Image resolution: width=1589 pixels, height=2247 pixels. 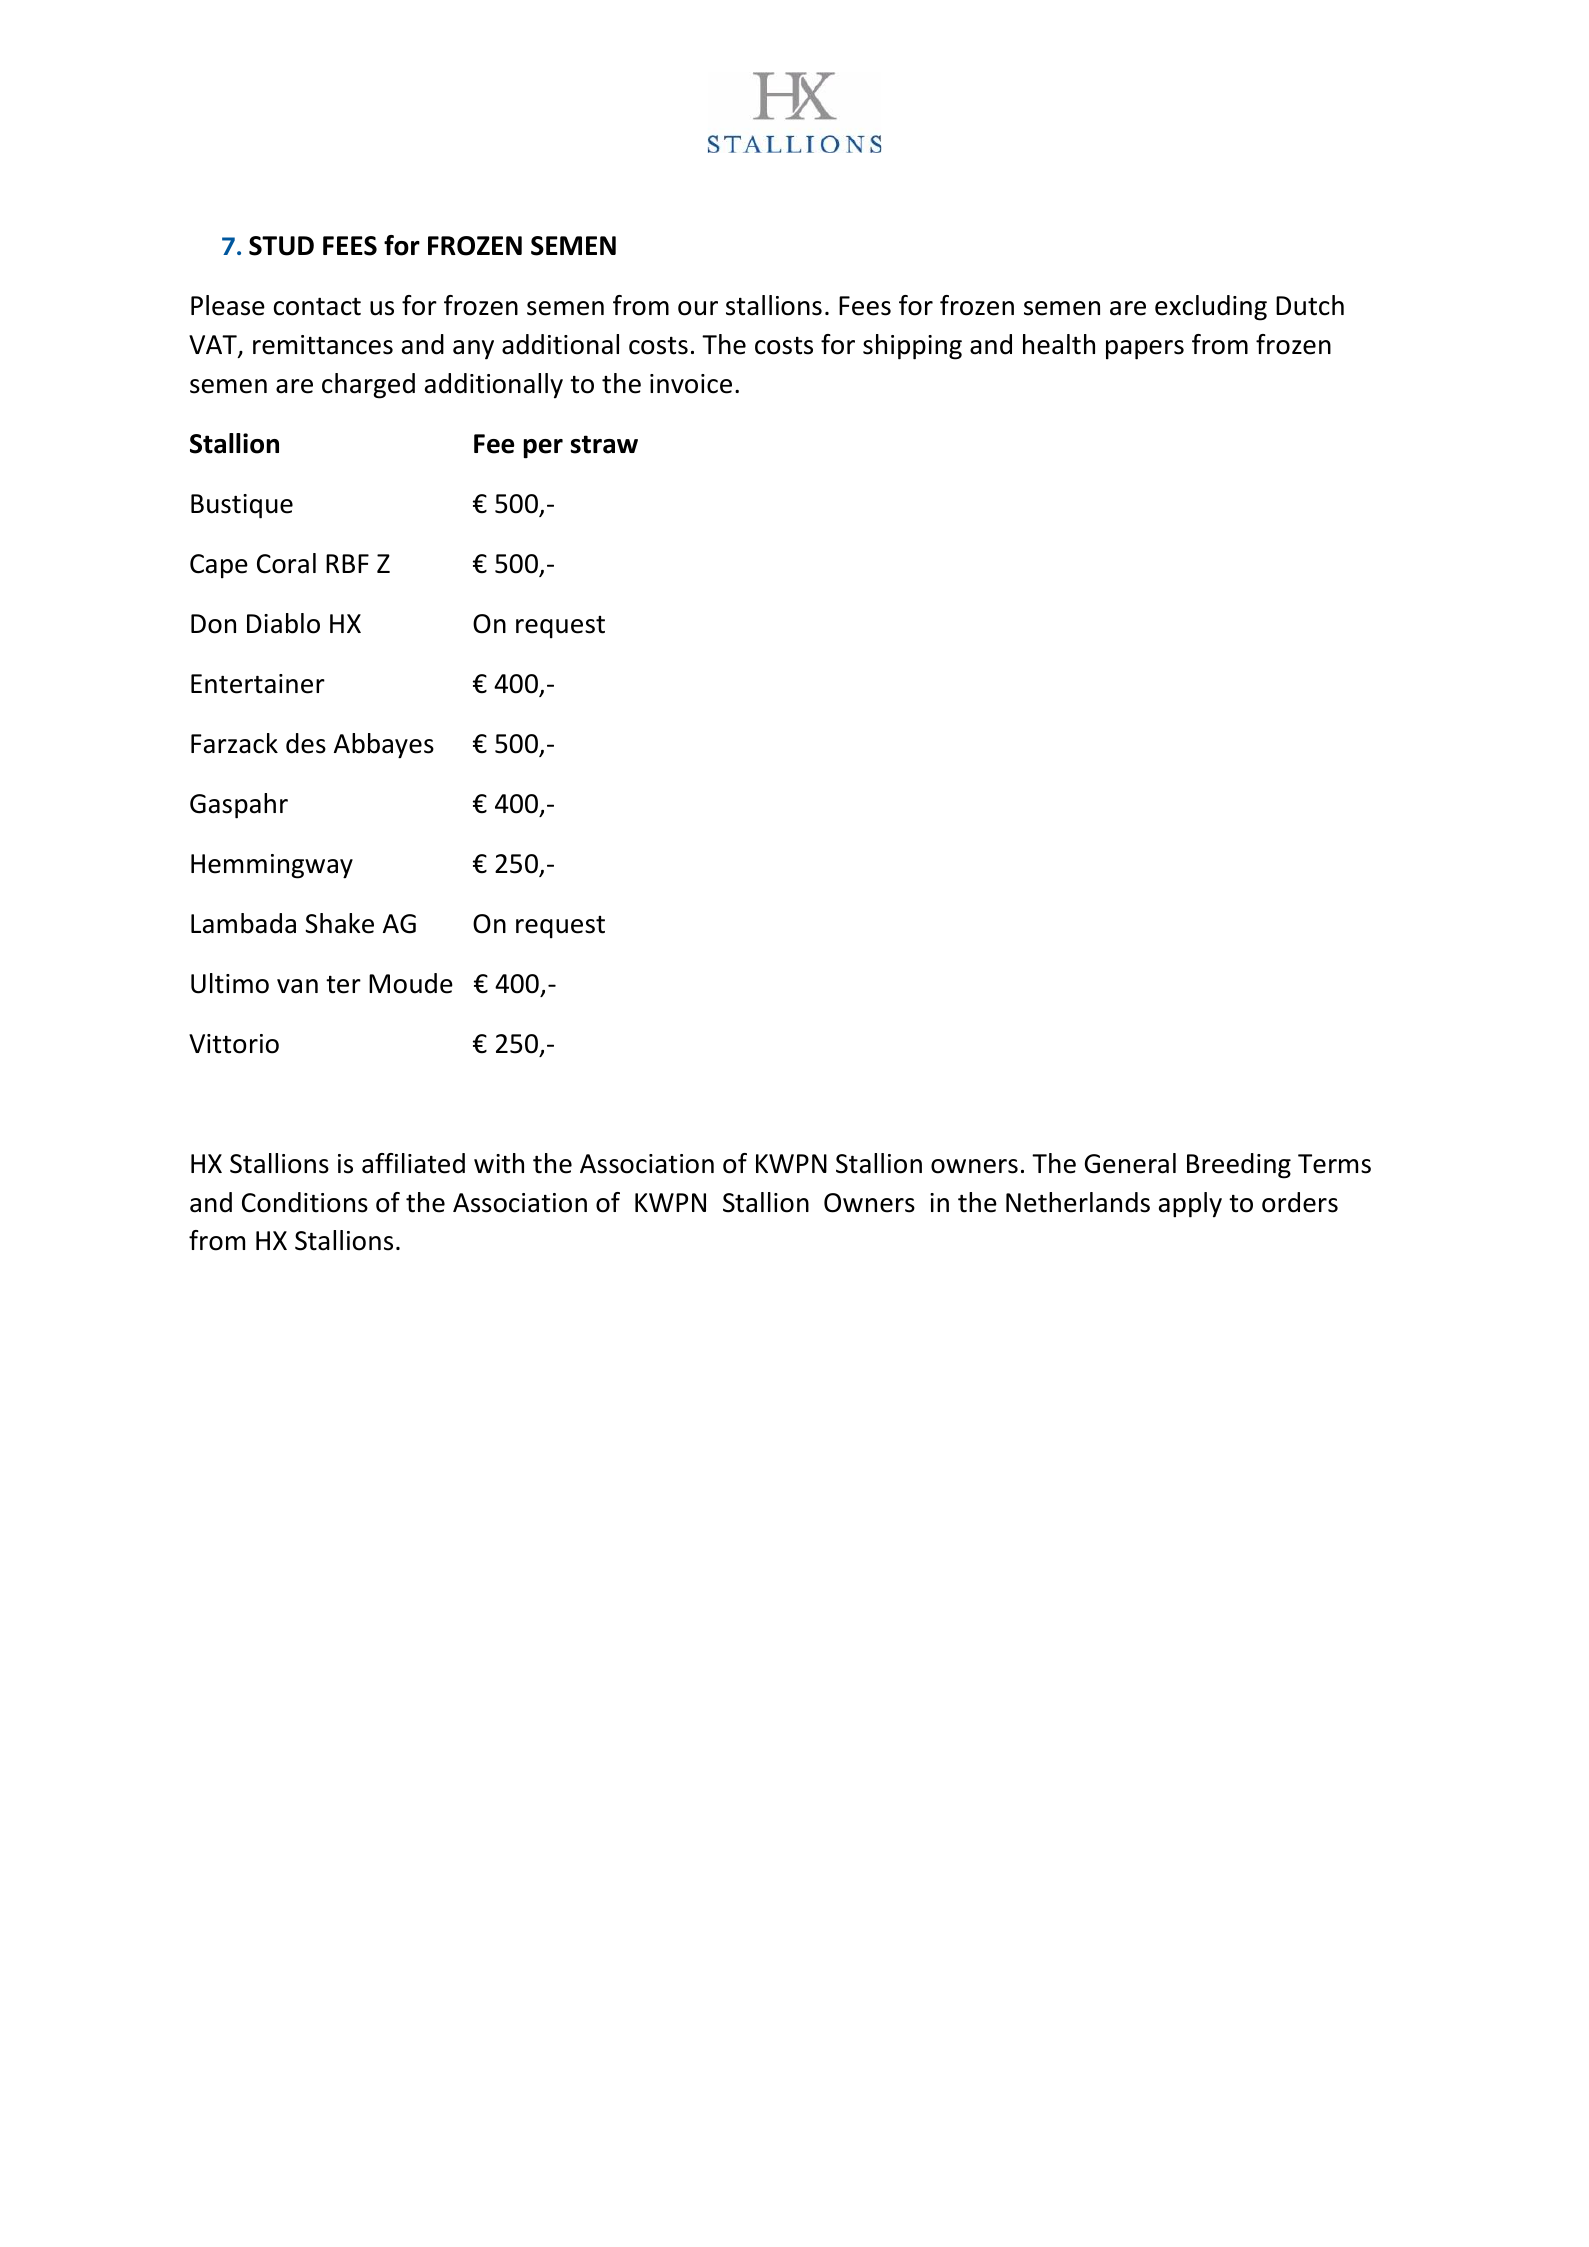 I want to click on papers, so click(x=1145, y=350).
